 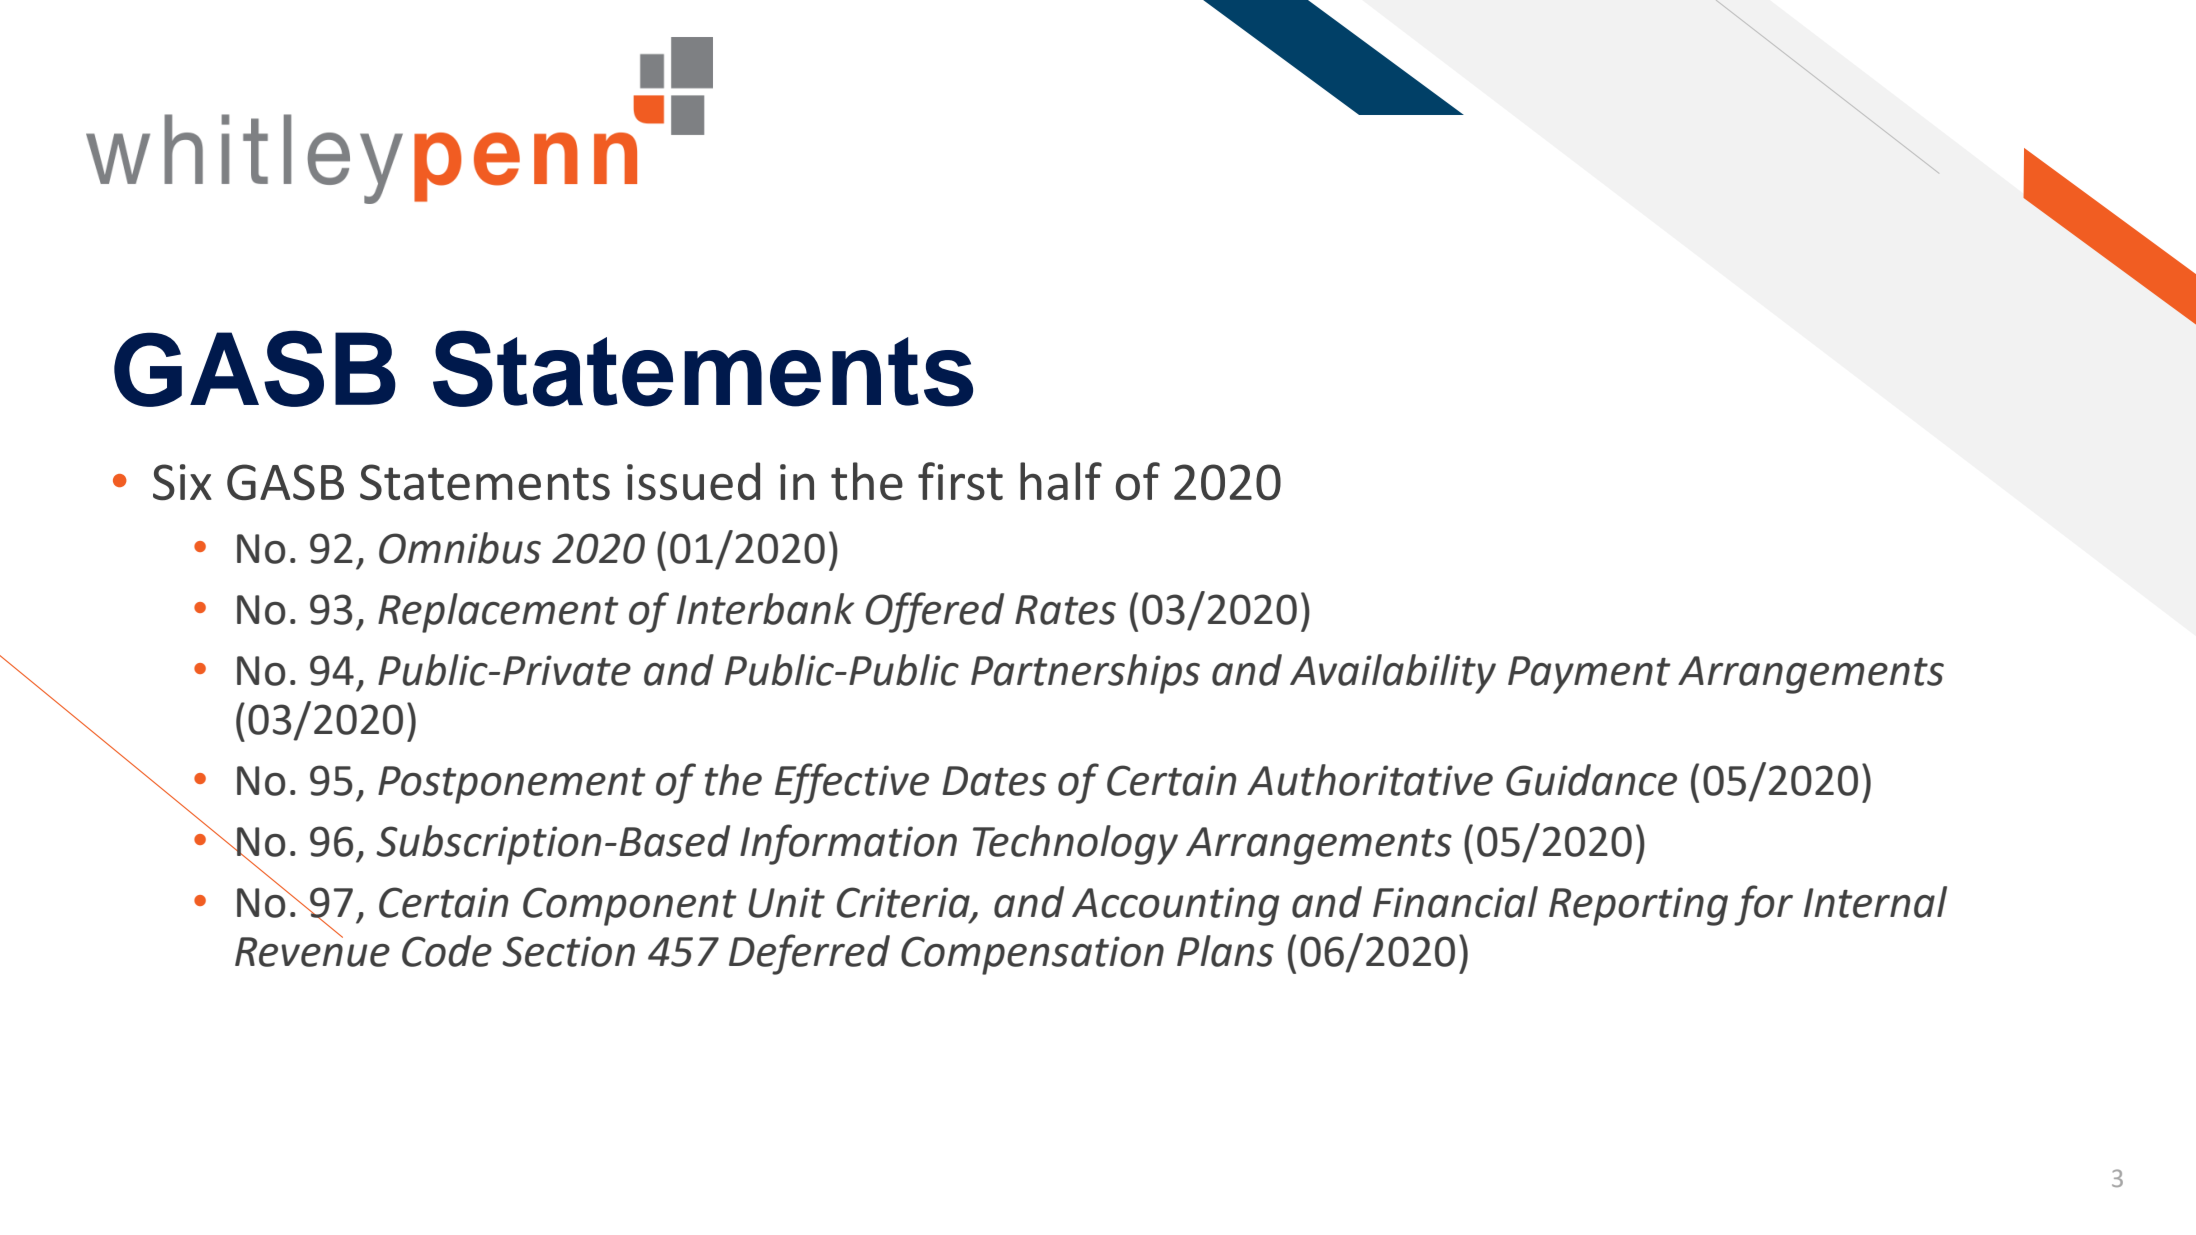 I want to click on Partnerships, so click(x=1085, y=674).
